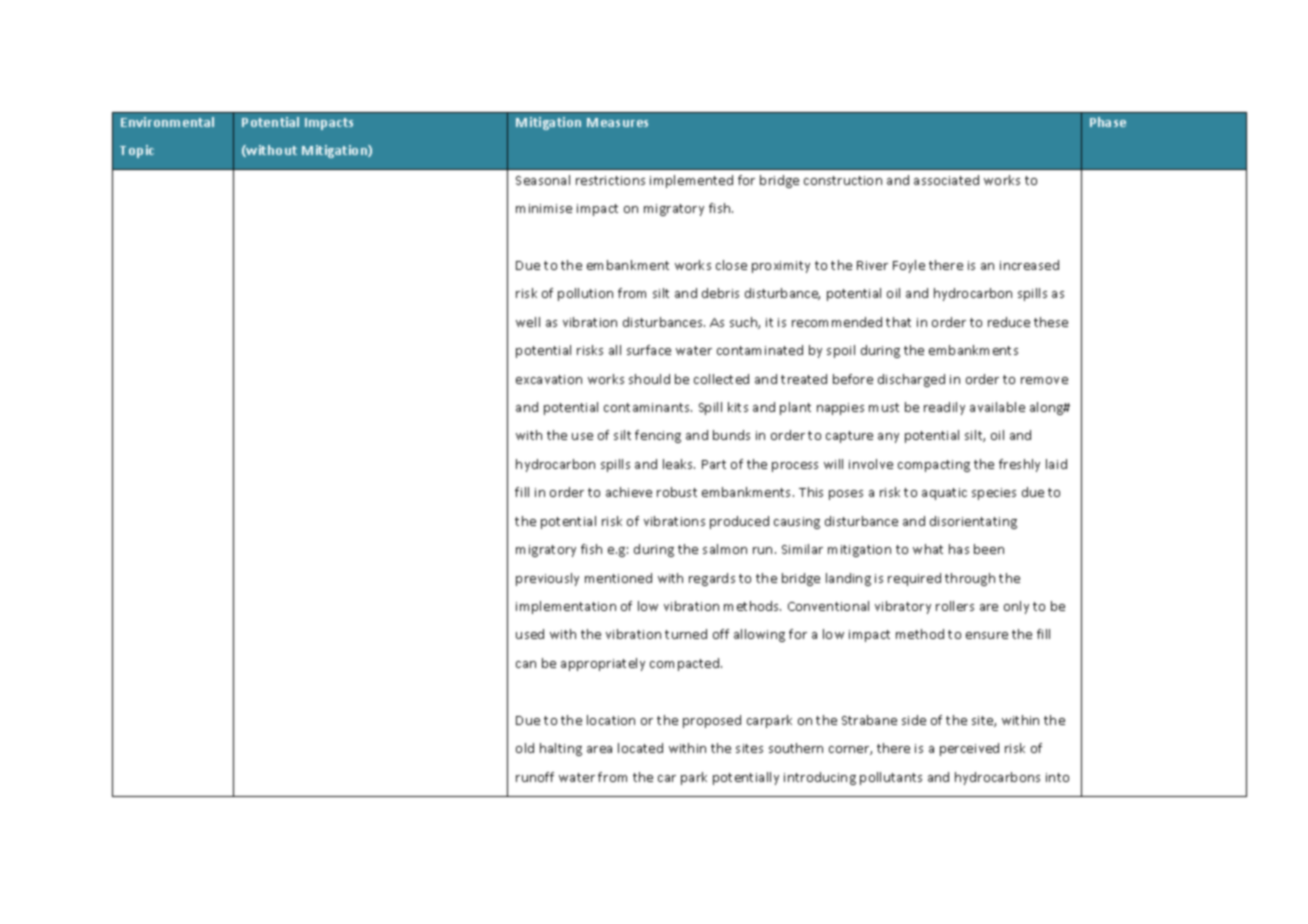 This screenshot has width=1308, height=924. I want to click on only, so click(1016, 607).
